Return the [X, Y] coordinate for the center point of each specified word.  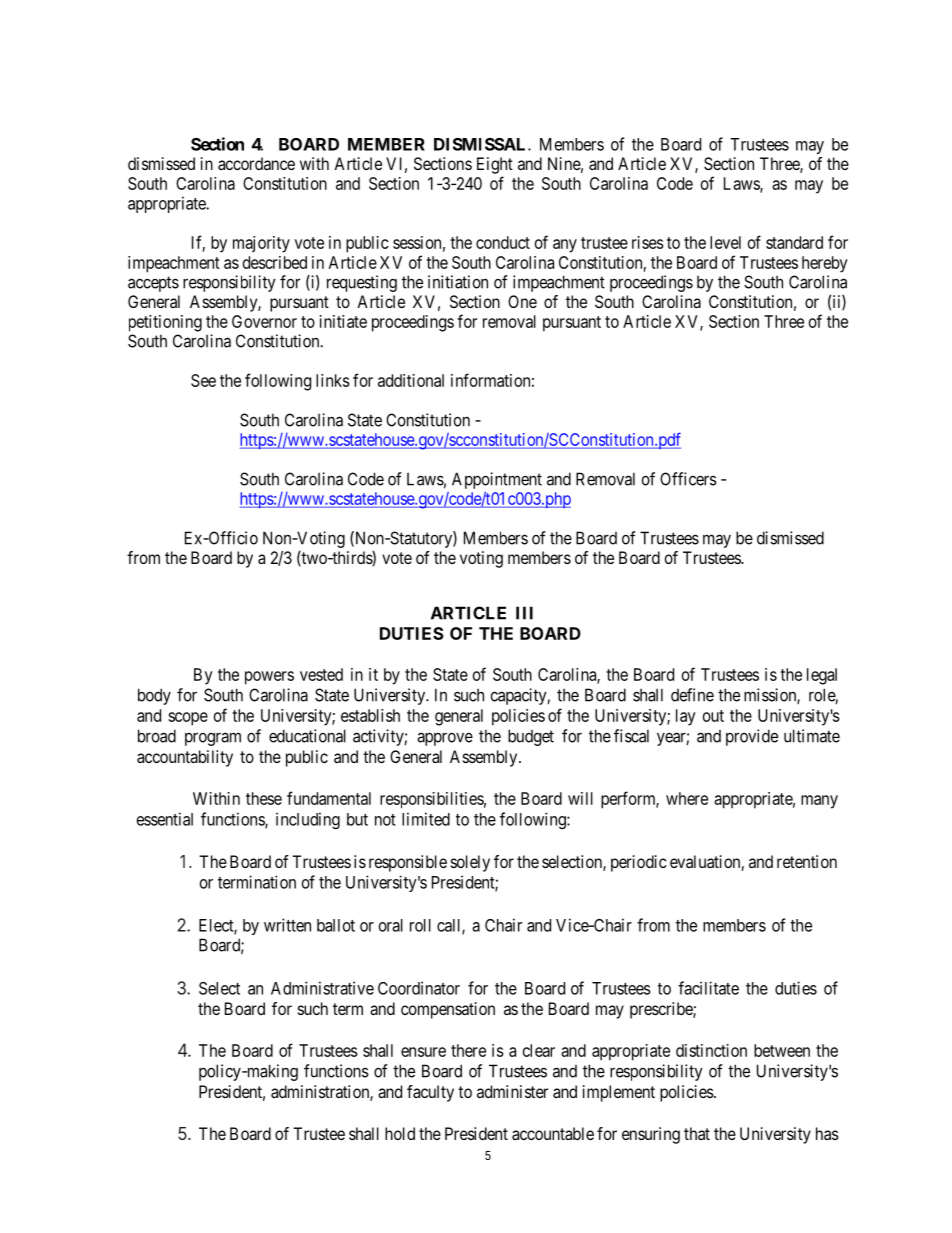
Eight [495, 165]
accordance [256, 163]
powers [269, 678]
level [725, 242]
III [524, 613]
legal [822, 676]
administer [512, 1091]
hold [400, 1133]
